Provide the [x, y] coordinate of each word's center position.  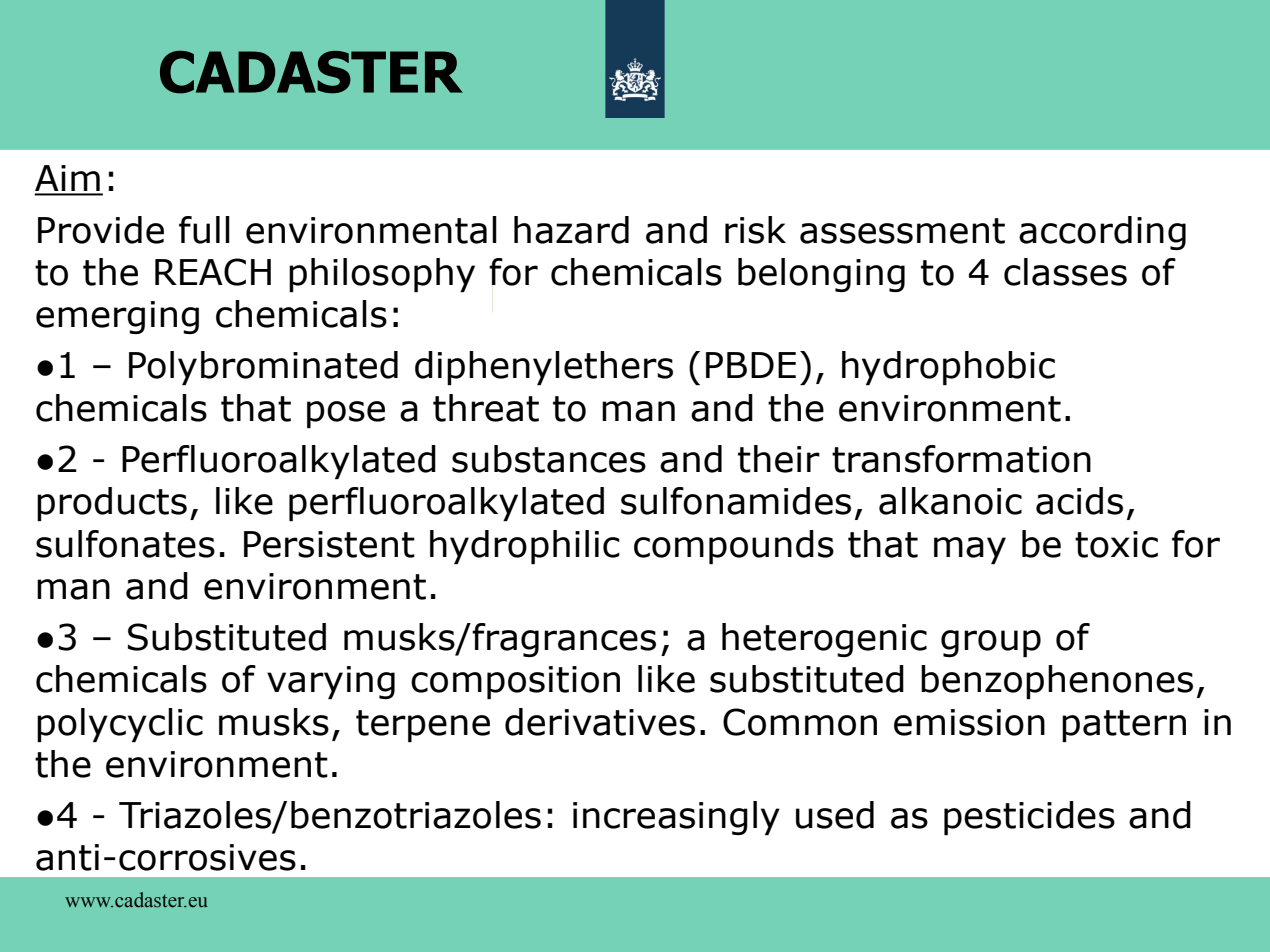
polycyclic [120, 725]
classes [1065, 272]
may [970, 550]
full [204, 230]
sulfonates [125, 544]
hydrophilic [525, 547]
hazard [571, 230]
